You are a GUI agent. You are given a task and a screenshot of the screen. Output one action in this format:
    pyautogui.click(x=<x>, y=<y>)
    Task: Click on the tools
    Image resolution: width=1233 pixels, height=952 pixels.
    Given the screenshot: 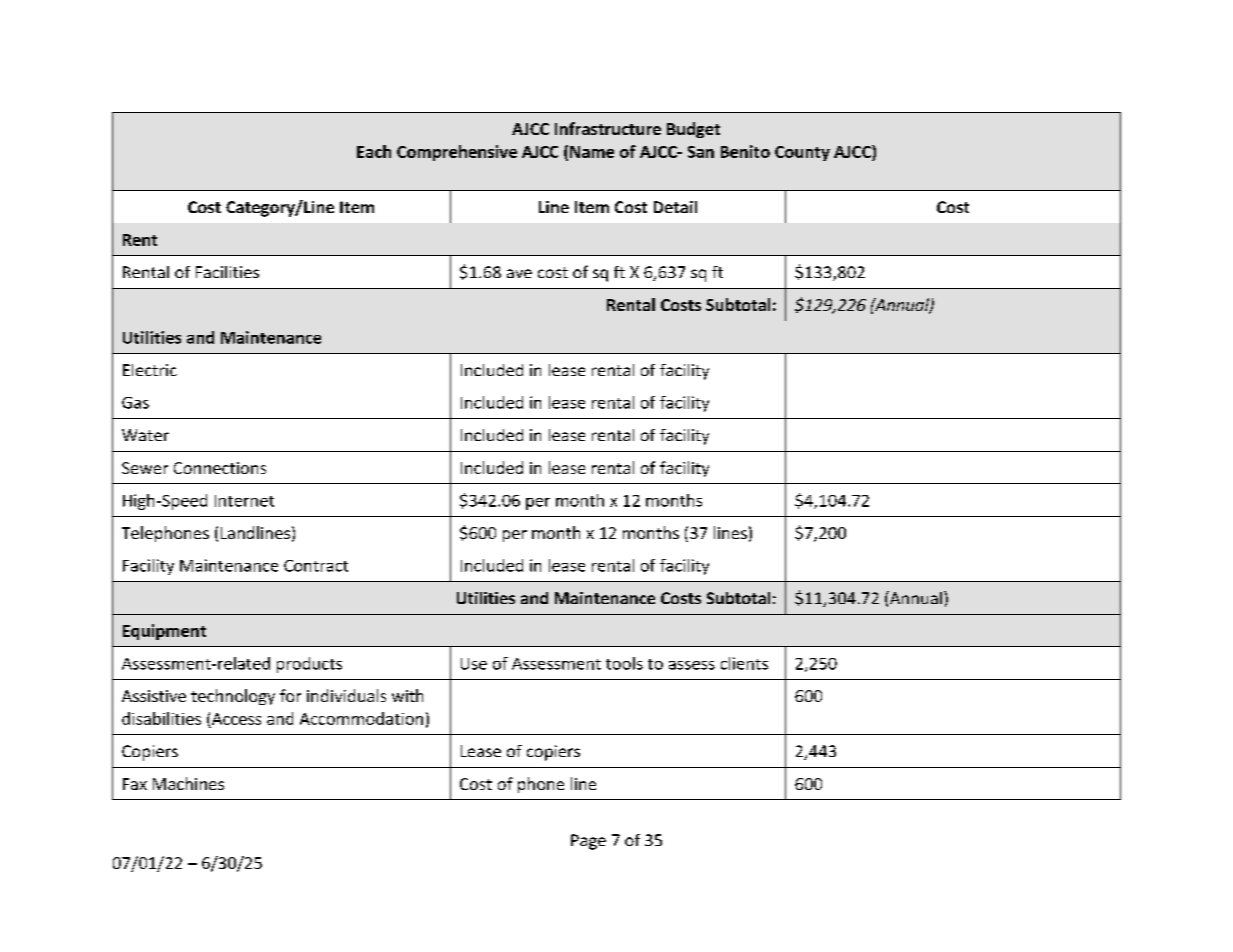 What is the action you would take?
    pyautogui.click(x=624, y=663)
